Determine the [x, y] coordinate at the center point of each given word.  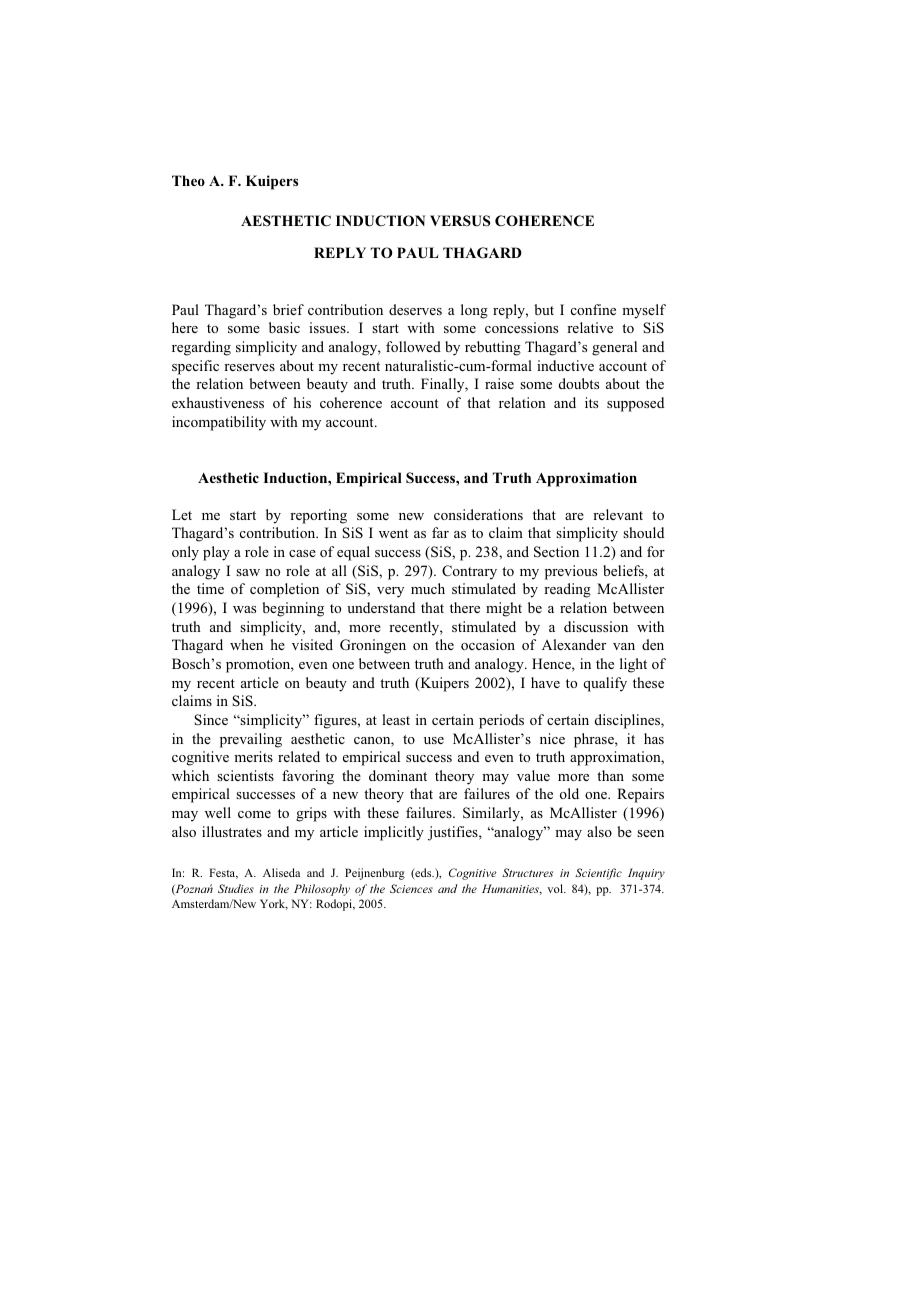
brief [288, 309]
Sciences [411, 888]
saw [248, 572]
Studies [236, 888]
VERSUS [460, 221]
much [428, 588]
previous [571, 572]
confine [593, 309]
